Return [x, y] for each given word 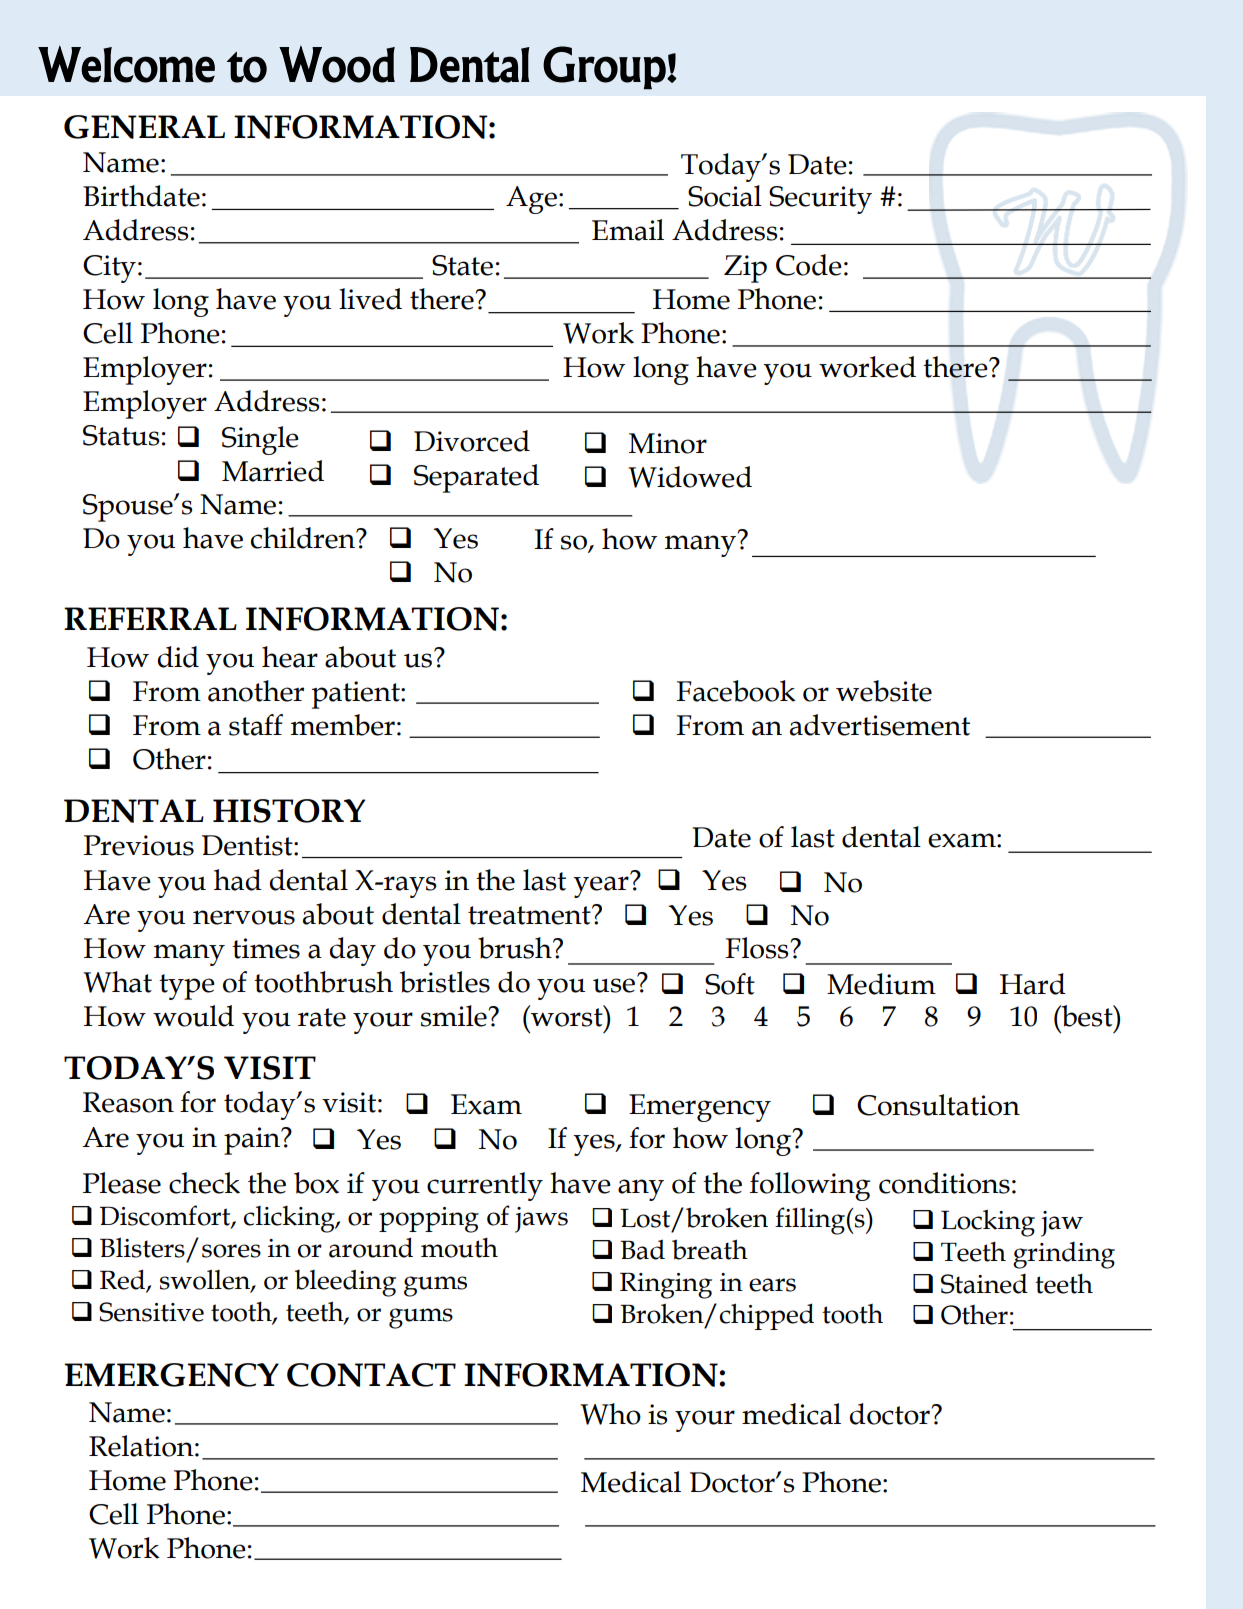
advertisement [880, 725]
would [193, 1016]
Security [820, 200]
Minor [668, 443]
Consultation [938, 1105]
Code [809, 265]
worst [567, 1016]
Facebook [736, 691]
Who [610, 1414]
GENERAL [144, 127]
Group [604, 68]
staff [256, 725]
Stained [984, 1284]
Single [260, 440]
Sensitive [151, 1312]
